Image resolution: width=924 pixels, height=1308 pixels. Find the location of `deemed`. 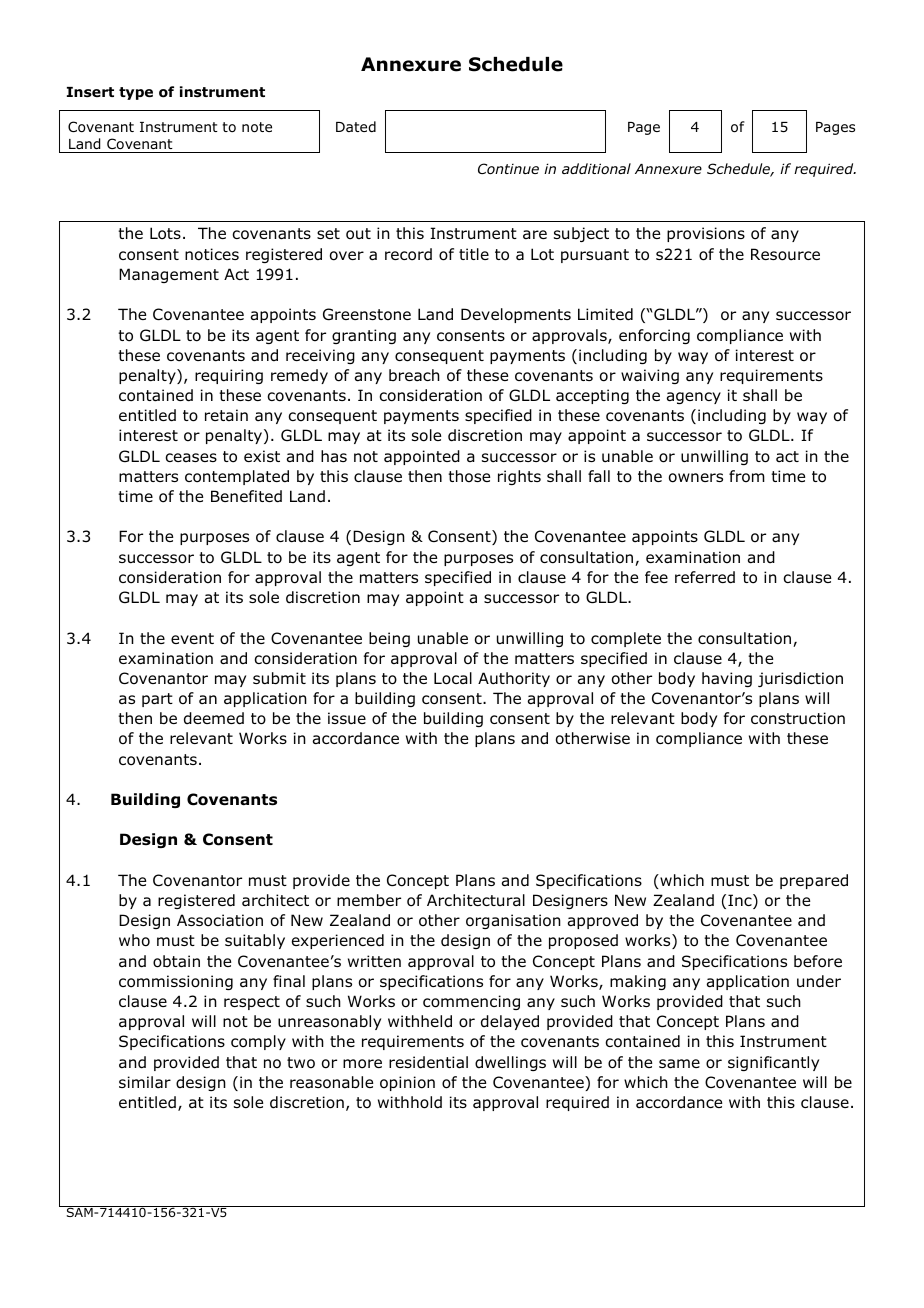

deemed is located at coordinates (214, 718).
